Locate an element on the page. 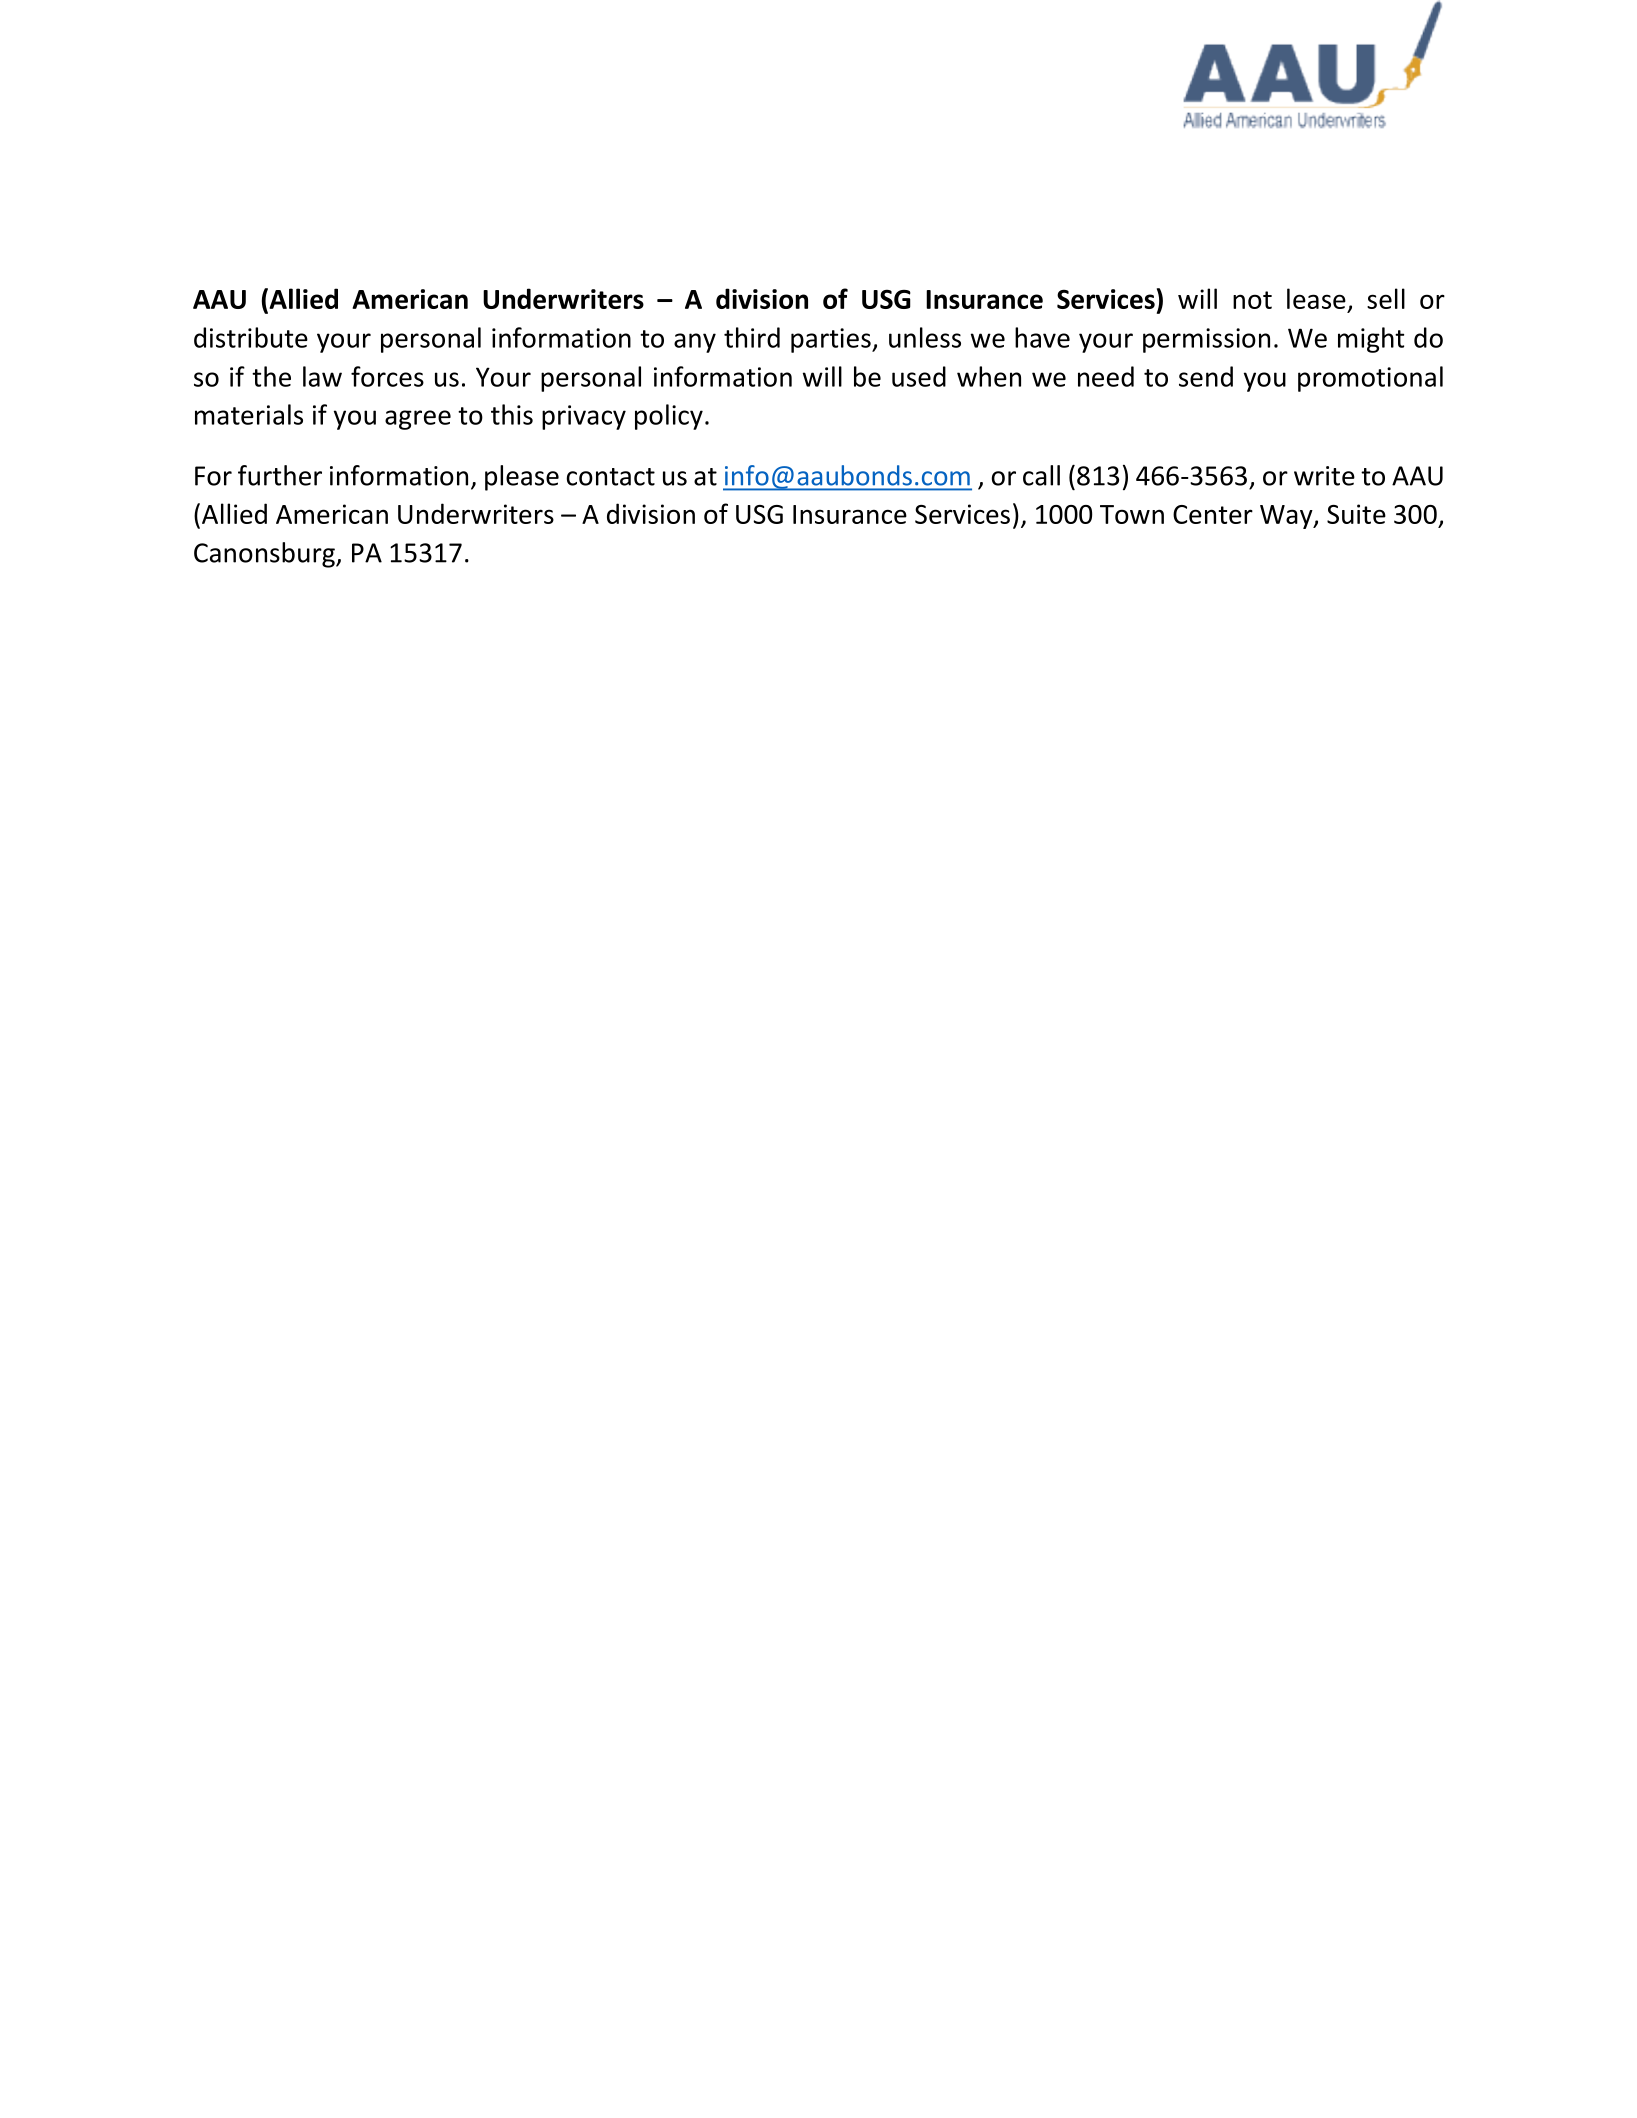 This image has width=1637, height=2118. further is located at coordinates (280, 475).
